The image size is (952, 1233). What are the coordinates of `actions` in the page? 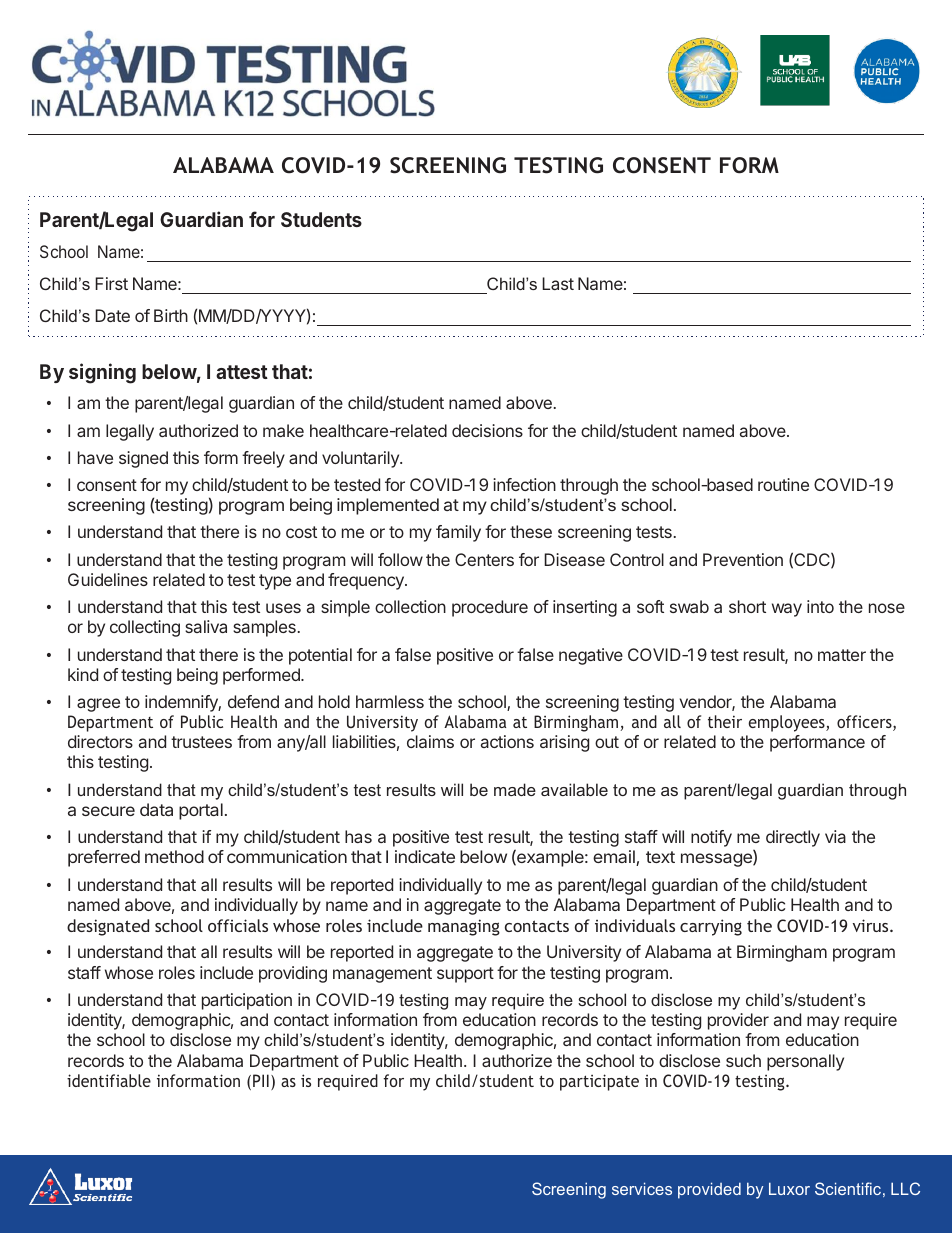 It's located at (507, 741).
